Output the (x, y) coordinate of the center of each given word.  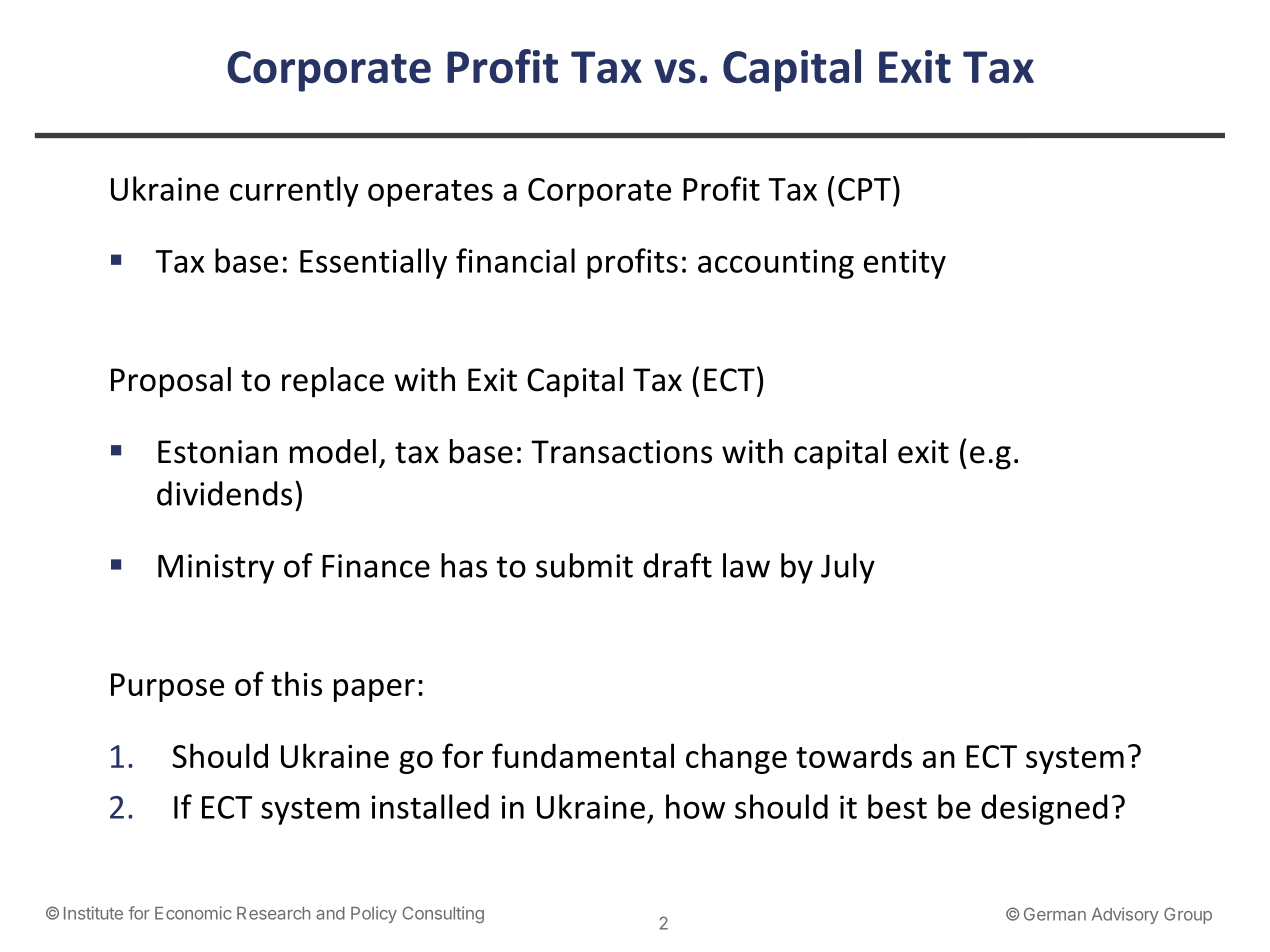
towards (854, 755)
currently (294, 191)
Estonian (217, 452)
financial (515, 260)
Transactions (621, 452)
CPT (864, 189)
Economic (193, 913)
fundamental (583, 755)
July (848, 568)
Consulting (443, 914)
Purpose (167, 687)
